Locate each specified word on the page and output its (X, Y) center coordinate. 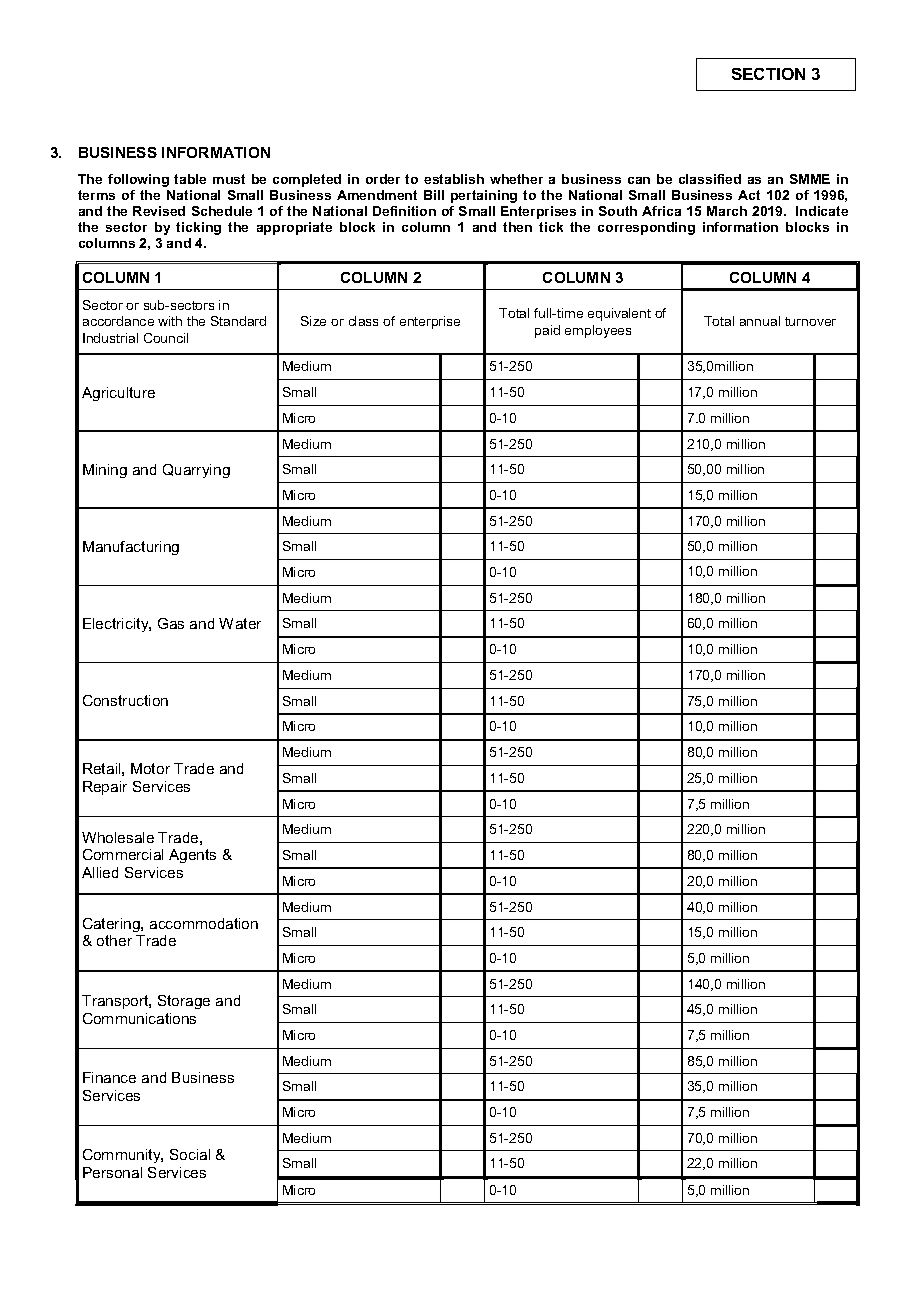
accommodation (204, 923)
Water (240, 623)
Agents (192, 856)
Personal (112, 1172)
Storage (184, 1002)
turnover (810, 321)
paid (547, 331)
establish (454, 179)
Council (166, 338)
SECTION (768, 74)
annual (760, 321)
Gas (171, 623)
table (190, 179)
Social (190, 1154)
